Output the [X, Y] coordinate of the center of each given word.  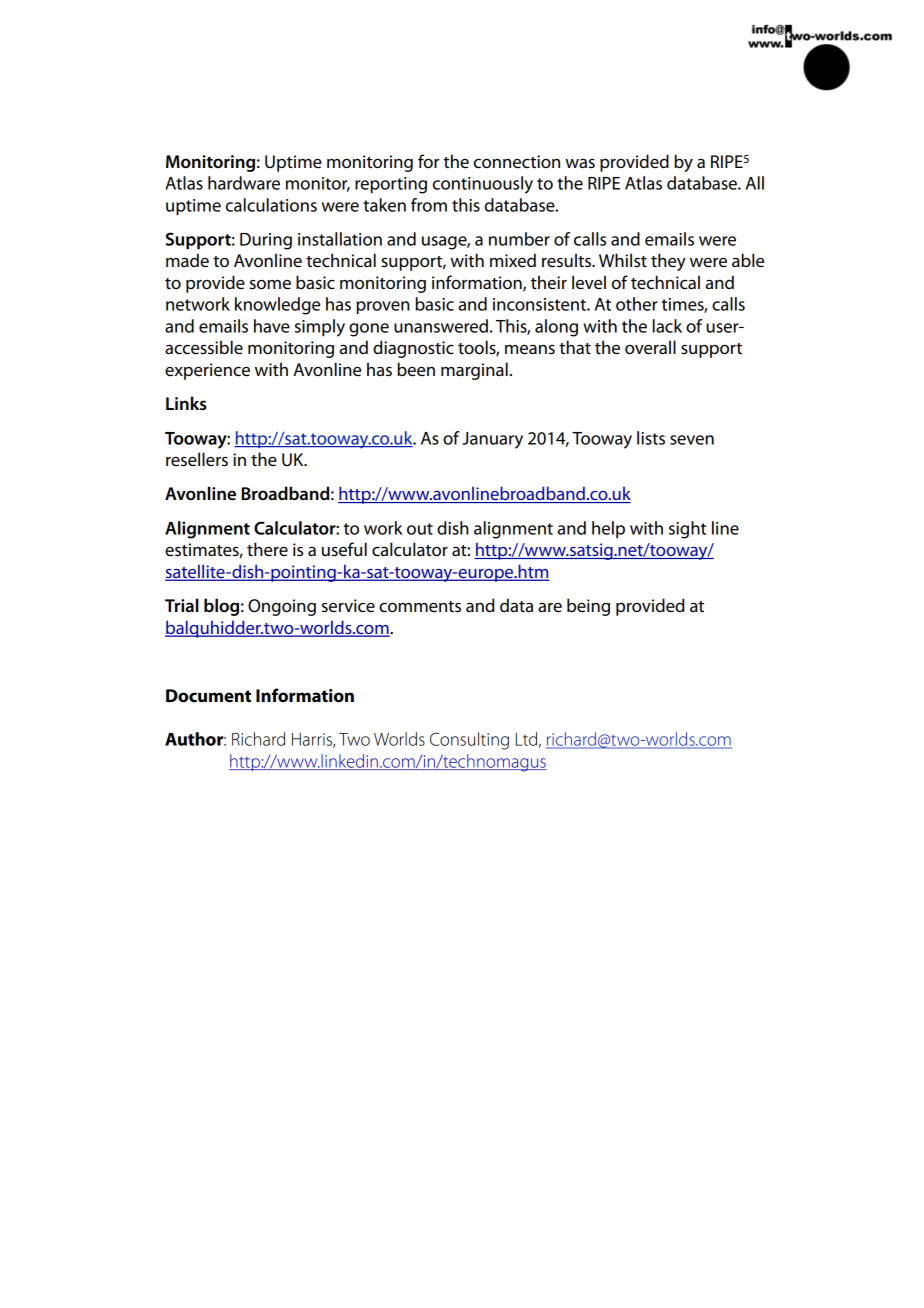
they [668, 262]
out [420, 529]
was [580, 163]
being [588, 607]
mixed [513, 260]
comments [420, 607]
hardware [244, 183]
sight [687, 530]
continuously [483, 185]
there [267, 549]
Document [208, 696]
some [270, 284]
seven [692, 440]
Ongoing [282, 607]
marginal [474, 371]
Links [186, 403]
